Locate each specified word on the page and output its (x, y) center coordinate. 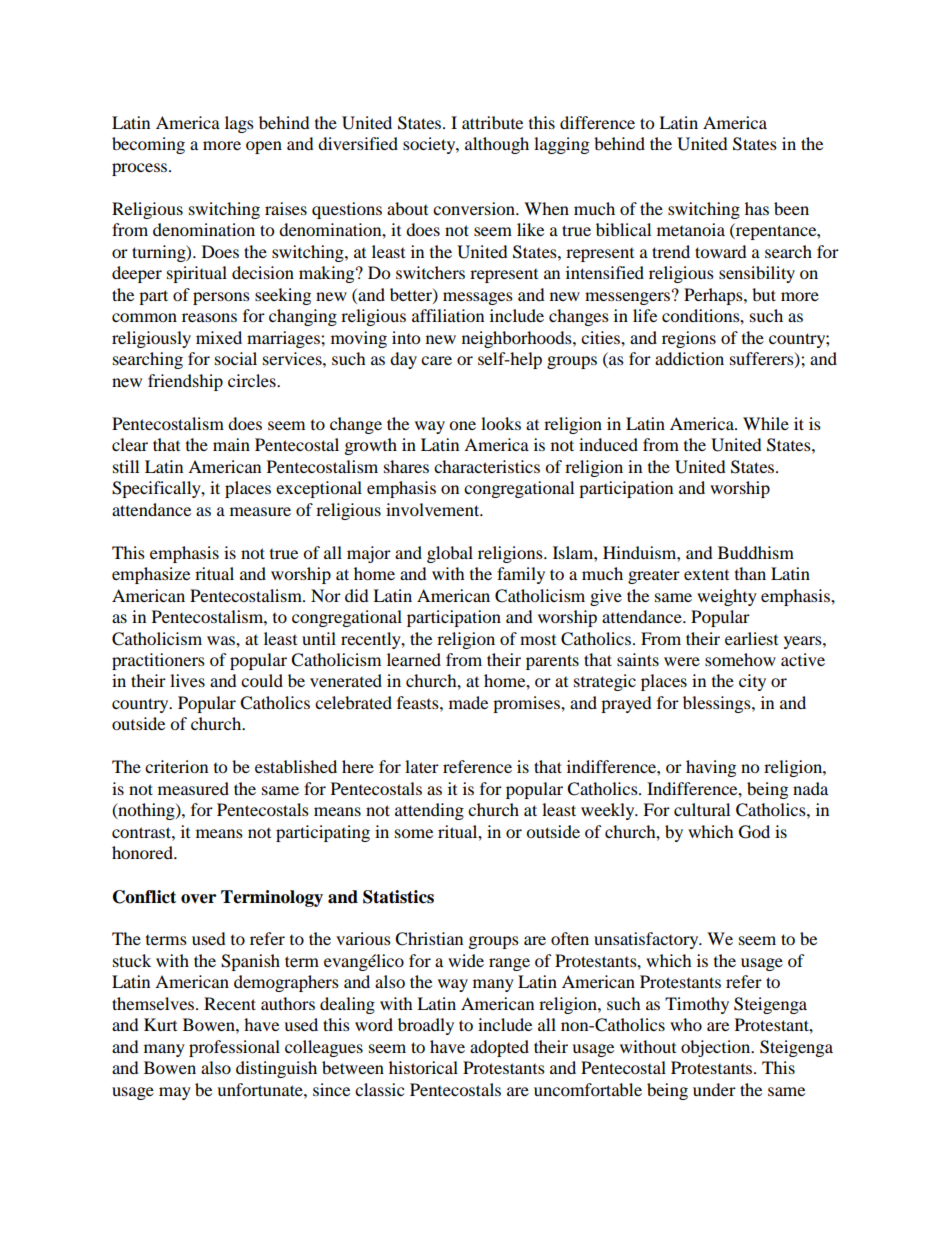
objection (717, 1048)
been (791, 208)
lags (239, 124)
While (766, 423)
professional (234, 1048)
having (711, 768)
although (497, 145)
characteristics (487, 466)
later (422, 766)
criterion (176, 766)
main (231, 444)
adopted (499, 1048)
